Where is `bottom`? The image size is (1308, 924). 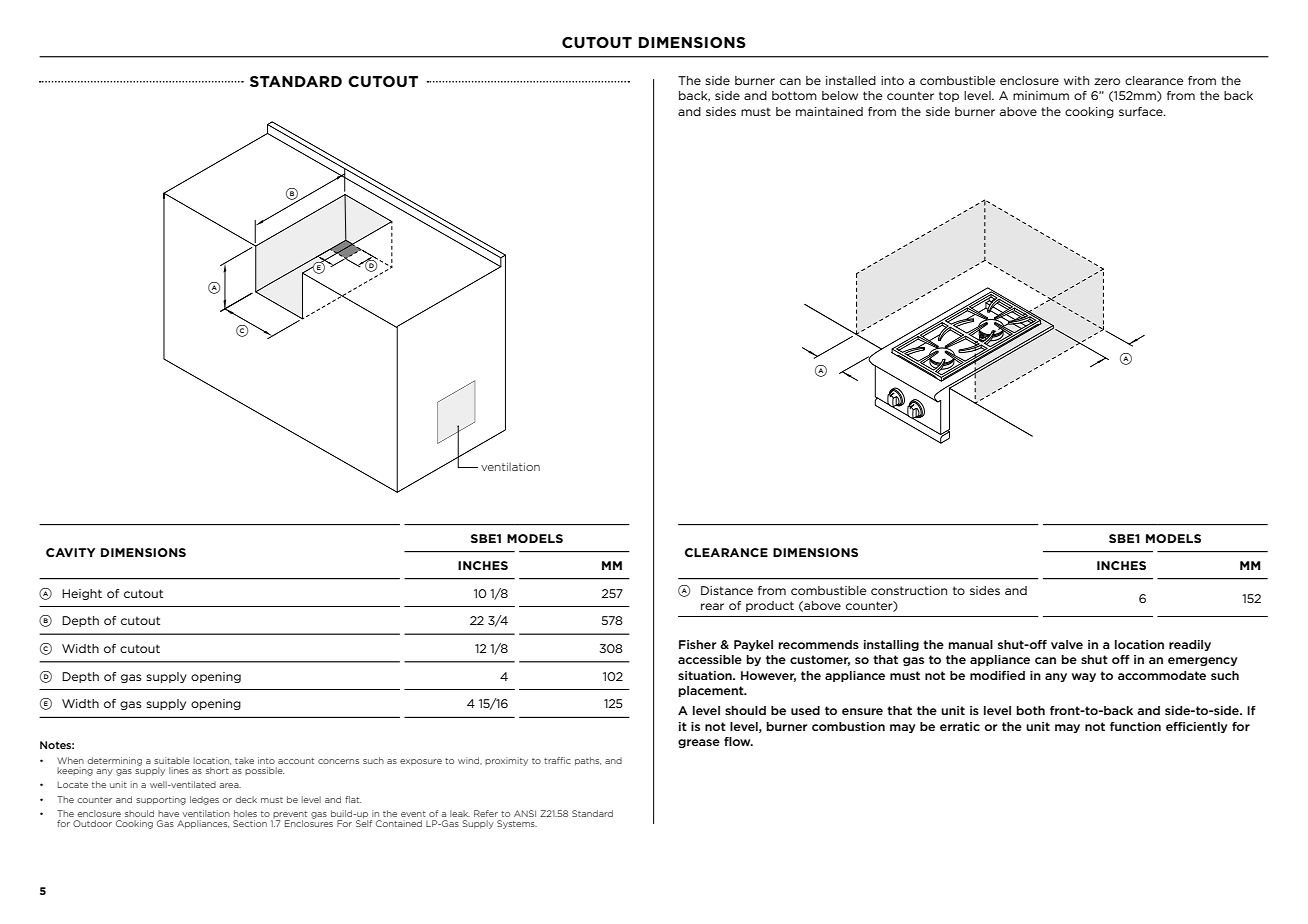
bottom is located at coordinates (794, 95).
